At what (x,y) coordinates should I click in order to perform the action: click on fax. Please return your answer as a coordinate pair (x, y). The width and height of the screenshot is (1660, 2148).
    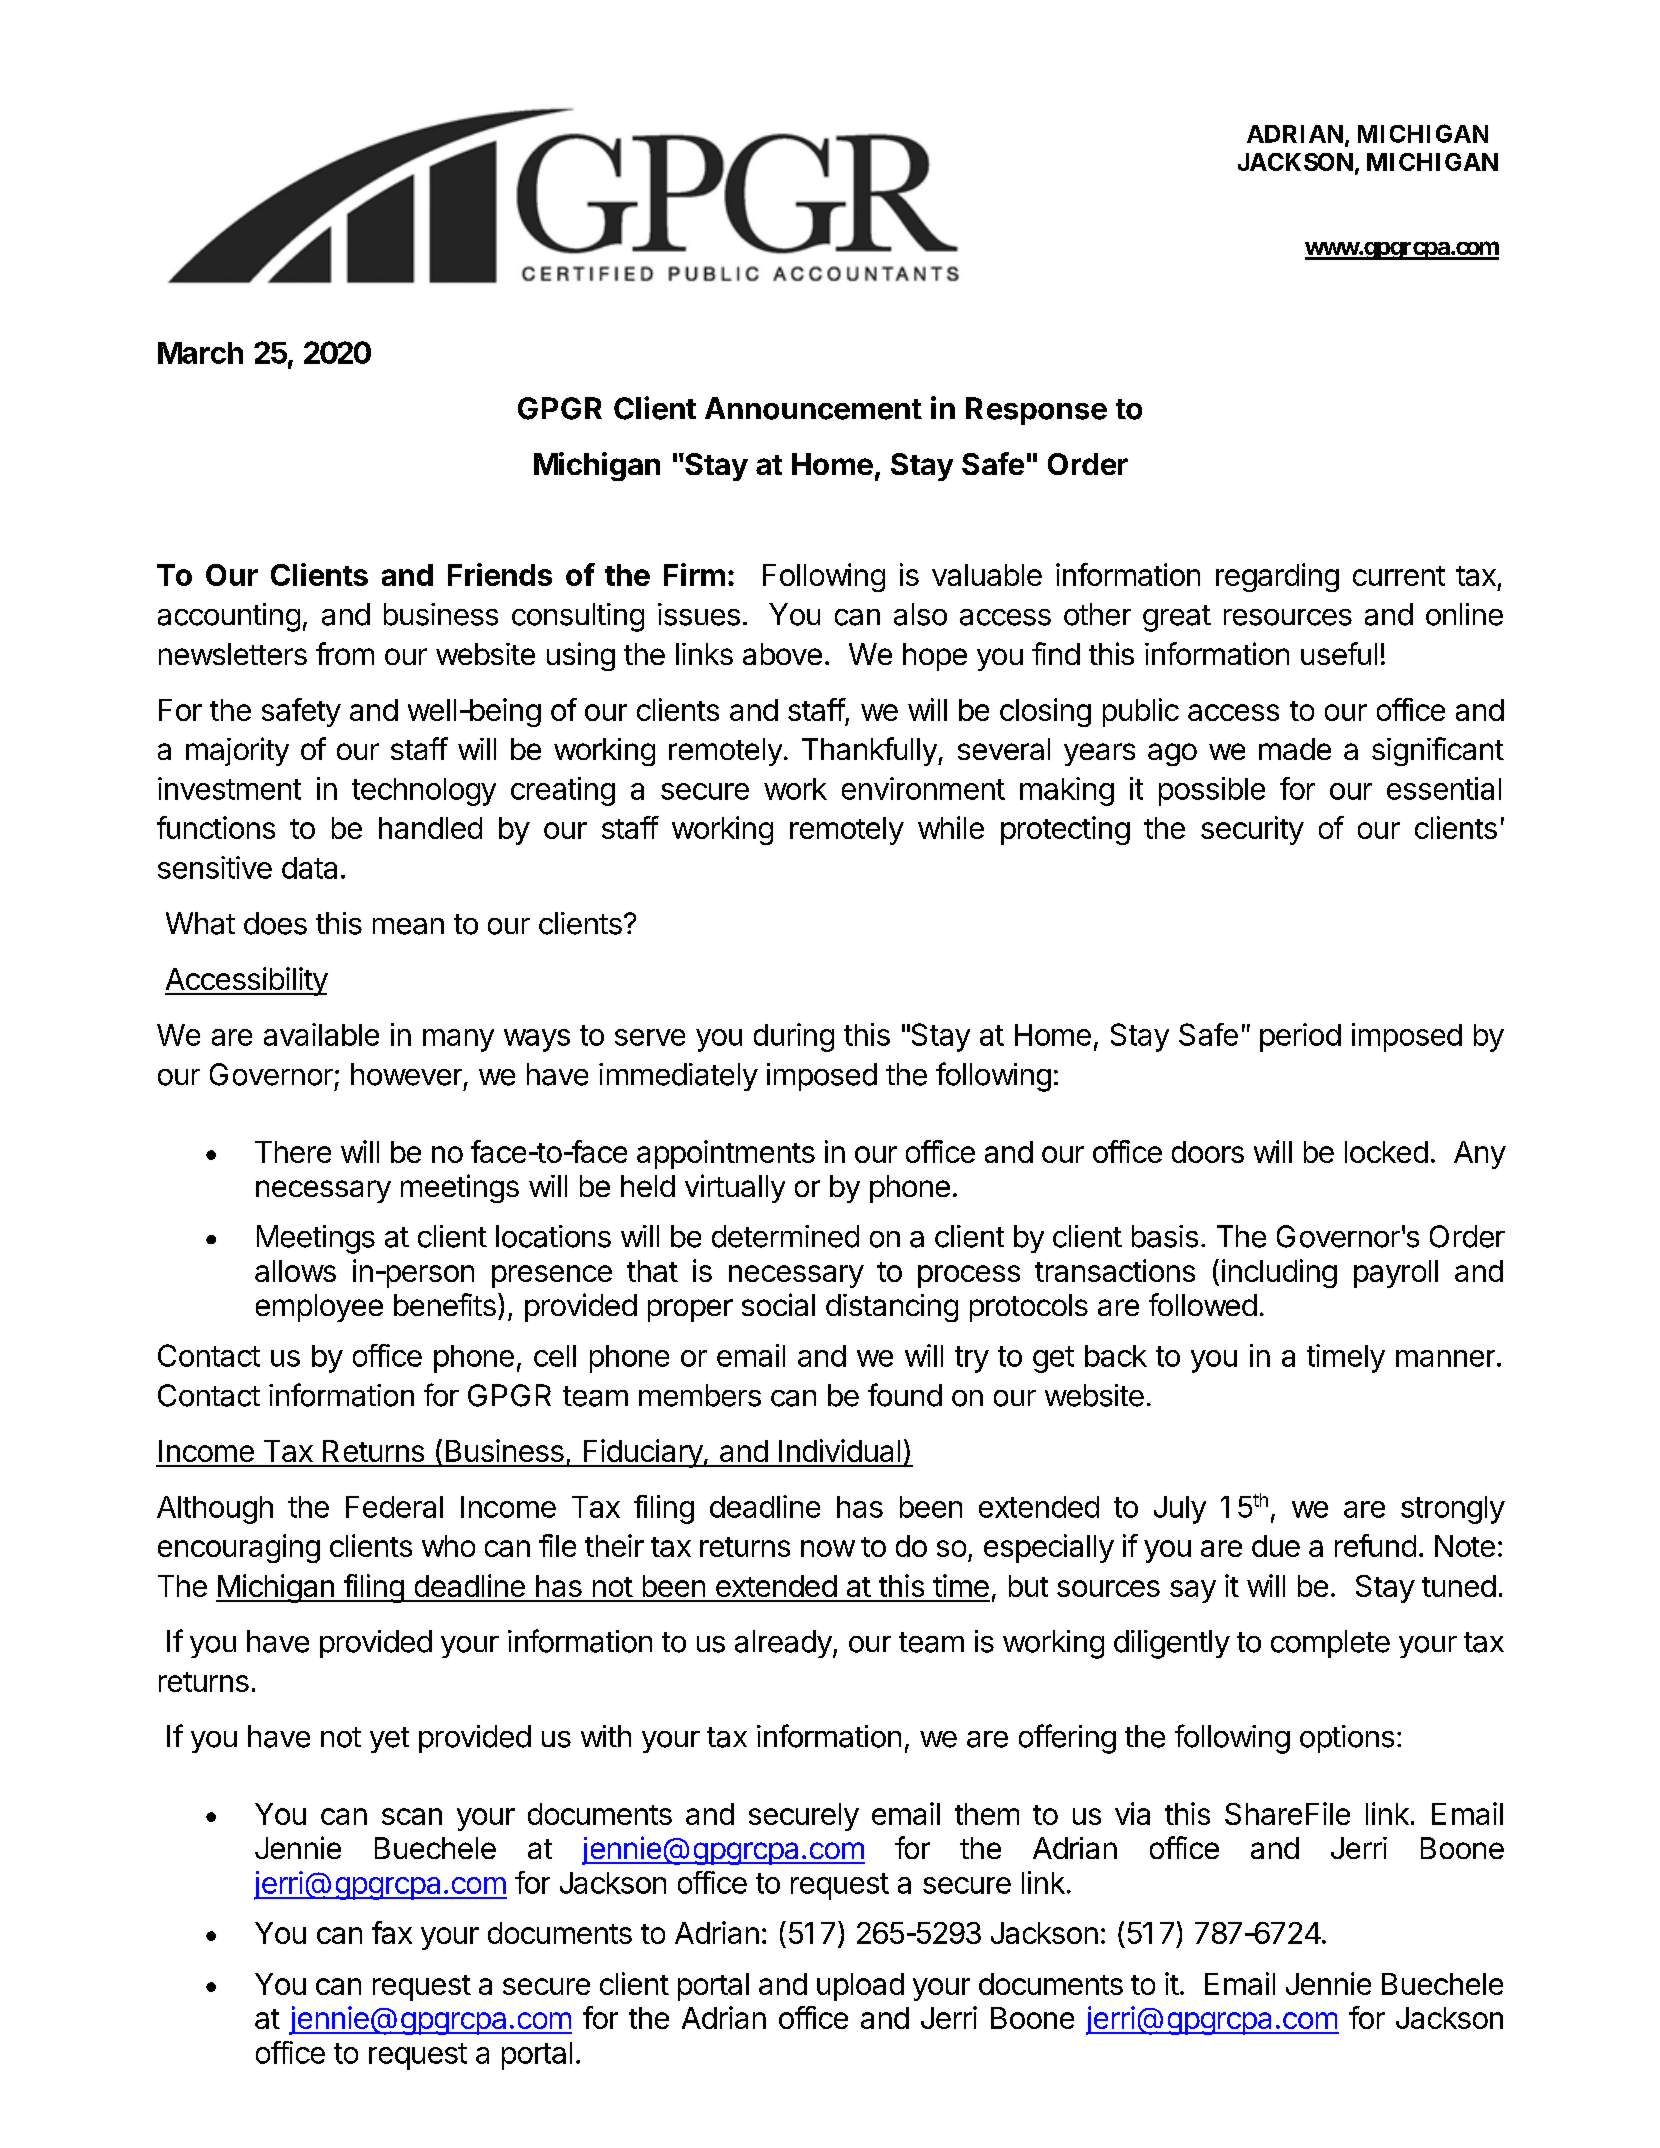
    Looking at the image, I should click on (392, 1932).
